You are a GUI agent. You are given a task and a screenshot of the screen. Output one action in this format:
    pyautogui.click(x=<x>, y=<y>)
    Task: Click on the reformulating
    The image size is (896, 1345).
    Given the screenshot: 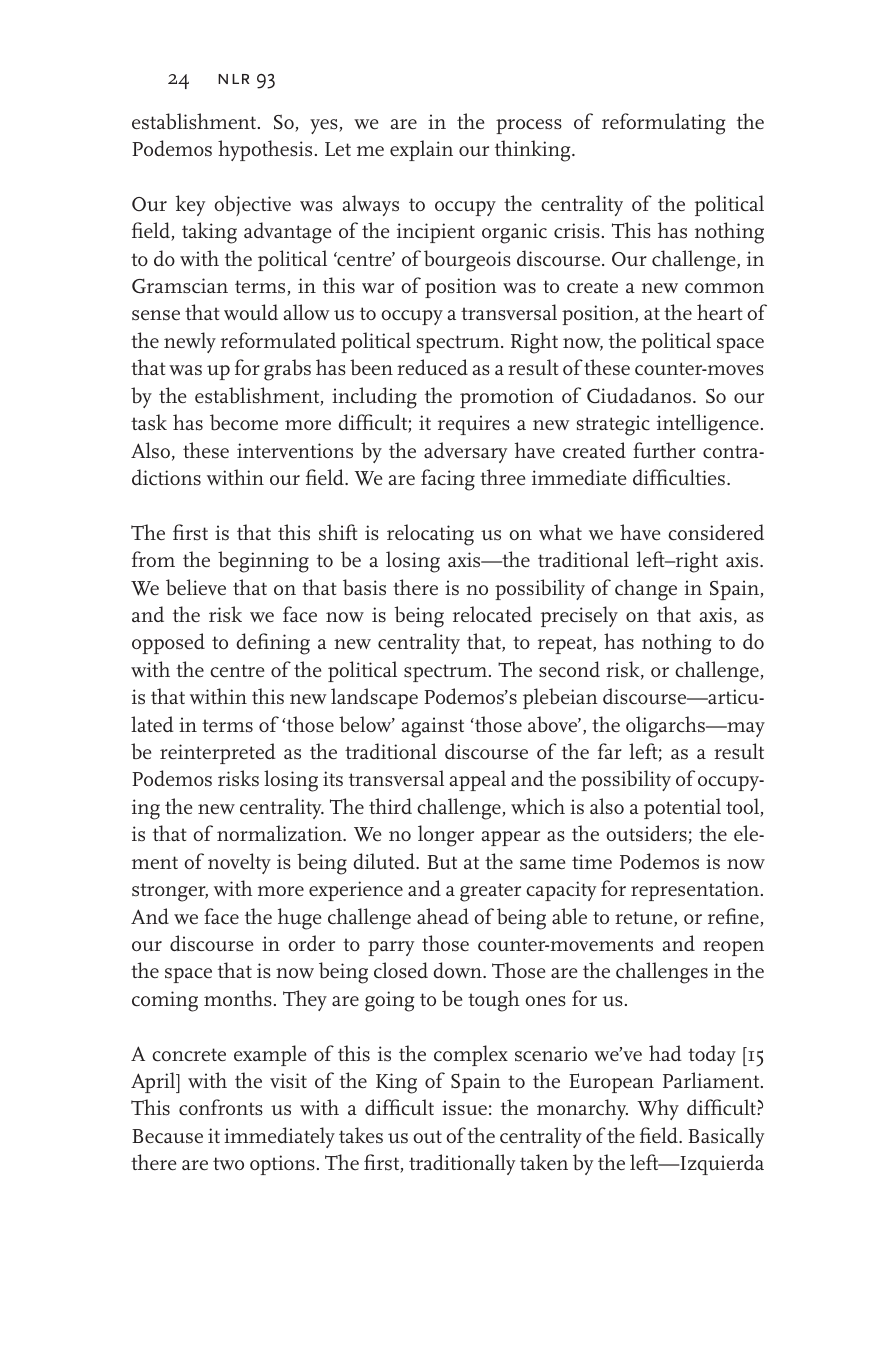 What is the action you would take?
    pyautogui.click(x=663, y=124)
